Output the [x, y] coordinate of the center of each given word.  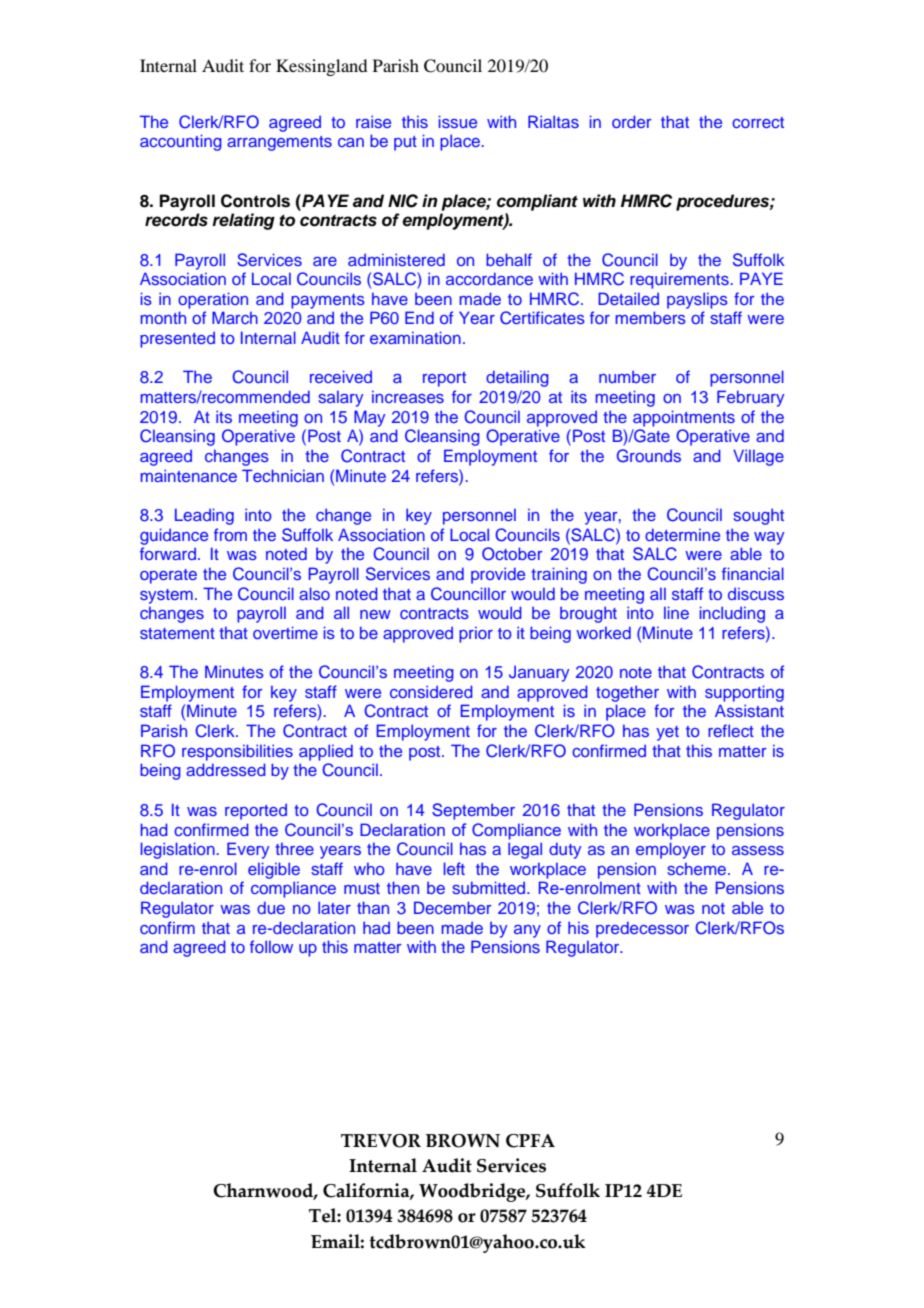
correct [758, 122]
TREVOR [381, 1141]
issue [458, 121]
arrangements [279, 143]
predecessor [642, 929]
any [527, 931]
